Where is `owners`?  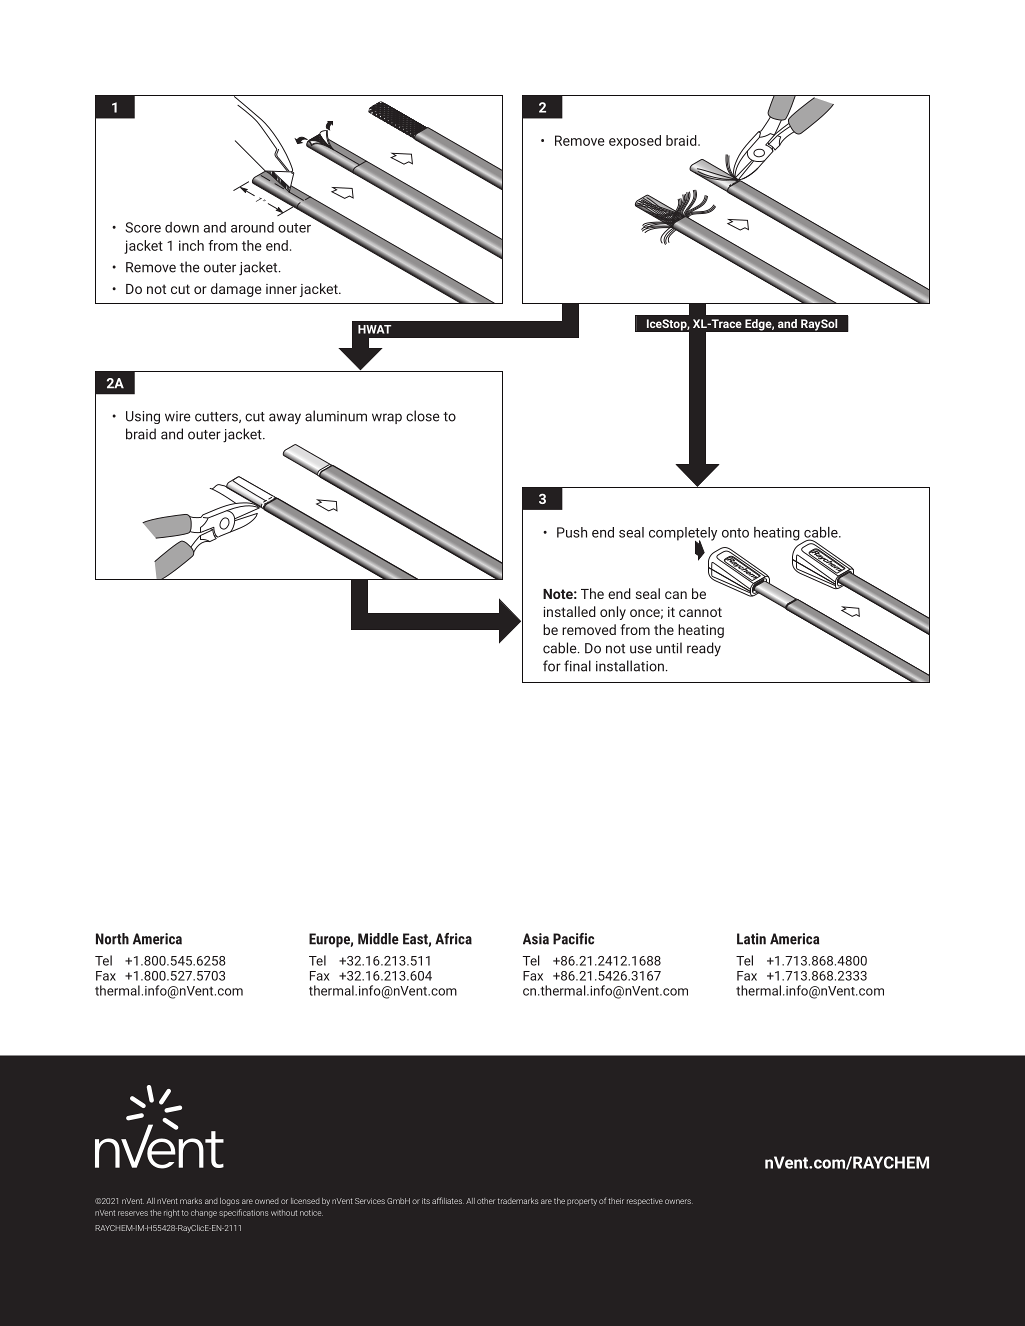
owners is located at coordinates (679, 1201).
